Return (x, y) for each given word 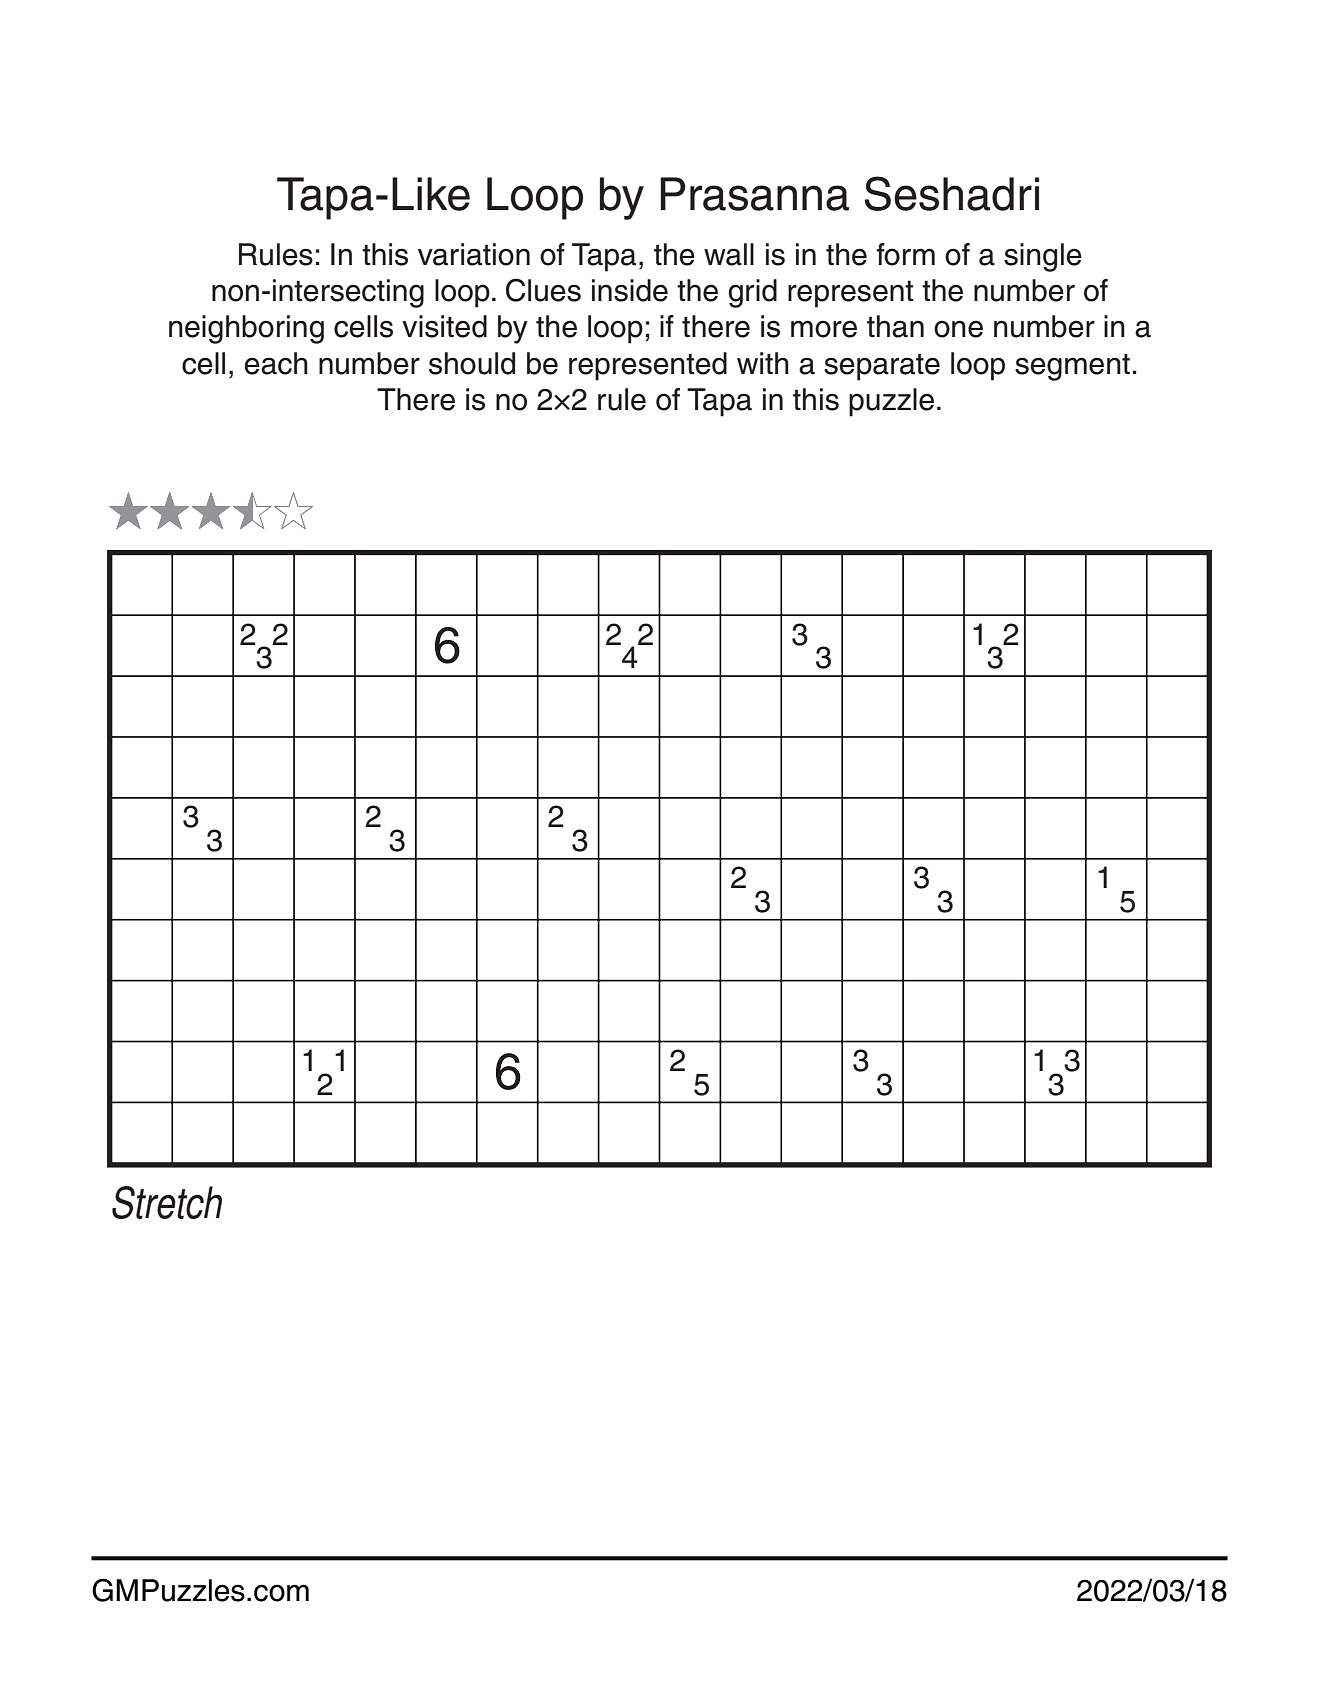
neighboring (246, 329)
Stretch (167, 1202)
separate (882, 367)
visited (444, 326)
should (472, 363)
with (763, 363)
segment (1072, 367)
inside (630, 290)
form (905, 254)
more (824, 329)
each (276, 363)
